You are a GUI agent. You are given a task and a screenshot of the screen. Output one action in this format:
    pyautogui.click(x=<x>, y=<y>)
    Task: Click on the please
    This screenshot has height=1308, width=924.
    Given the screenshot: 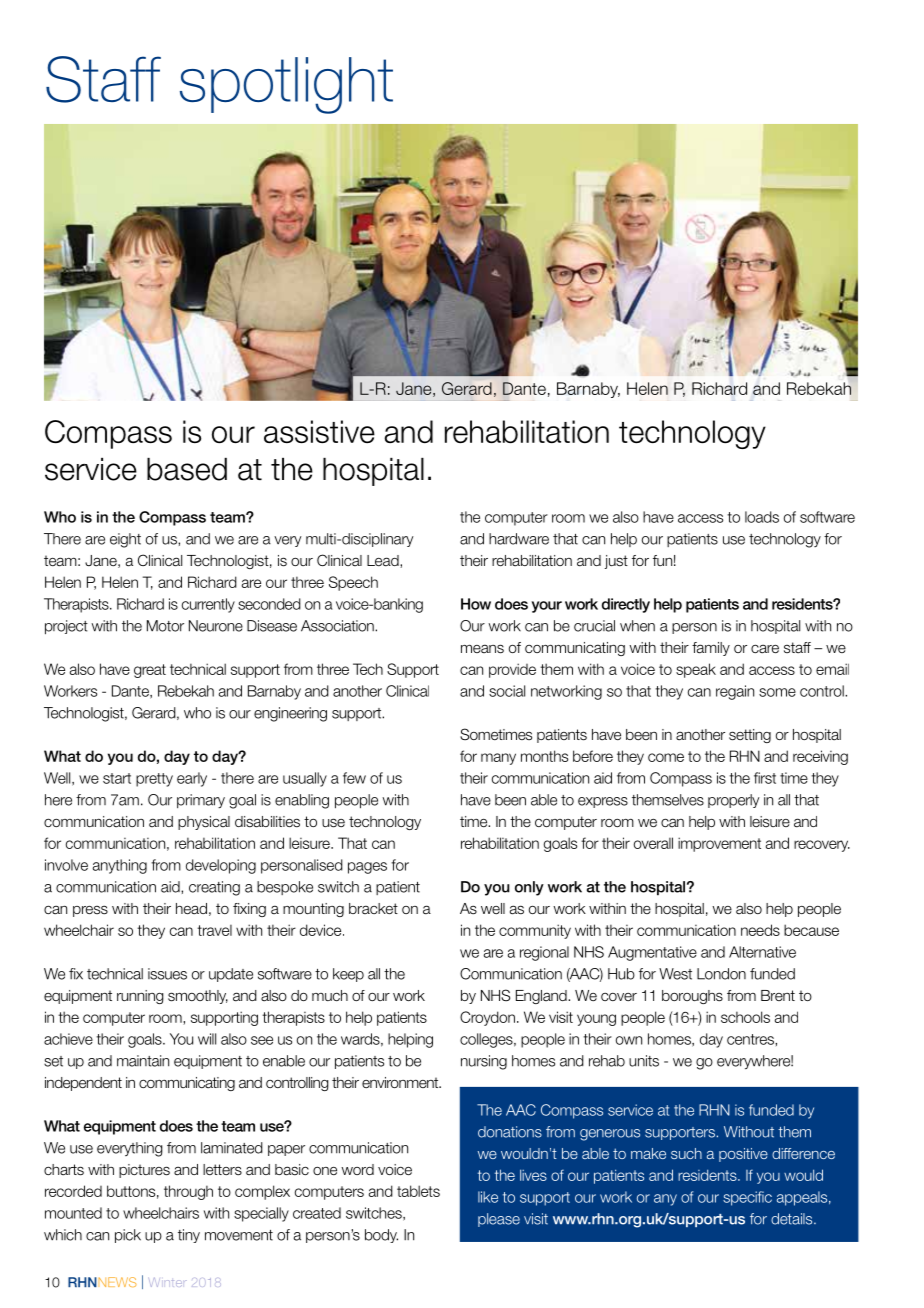 What is the action you would take?
    pyautogui.click(x=499, y=1220)
